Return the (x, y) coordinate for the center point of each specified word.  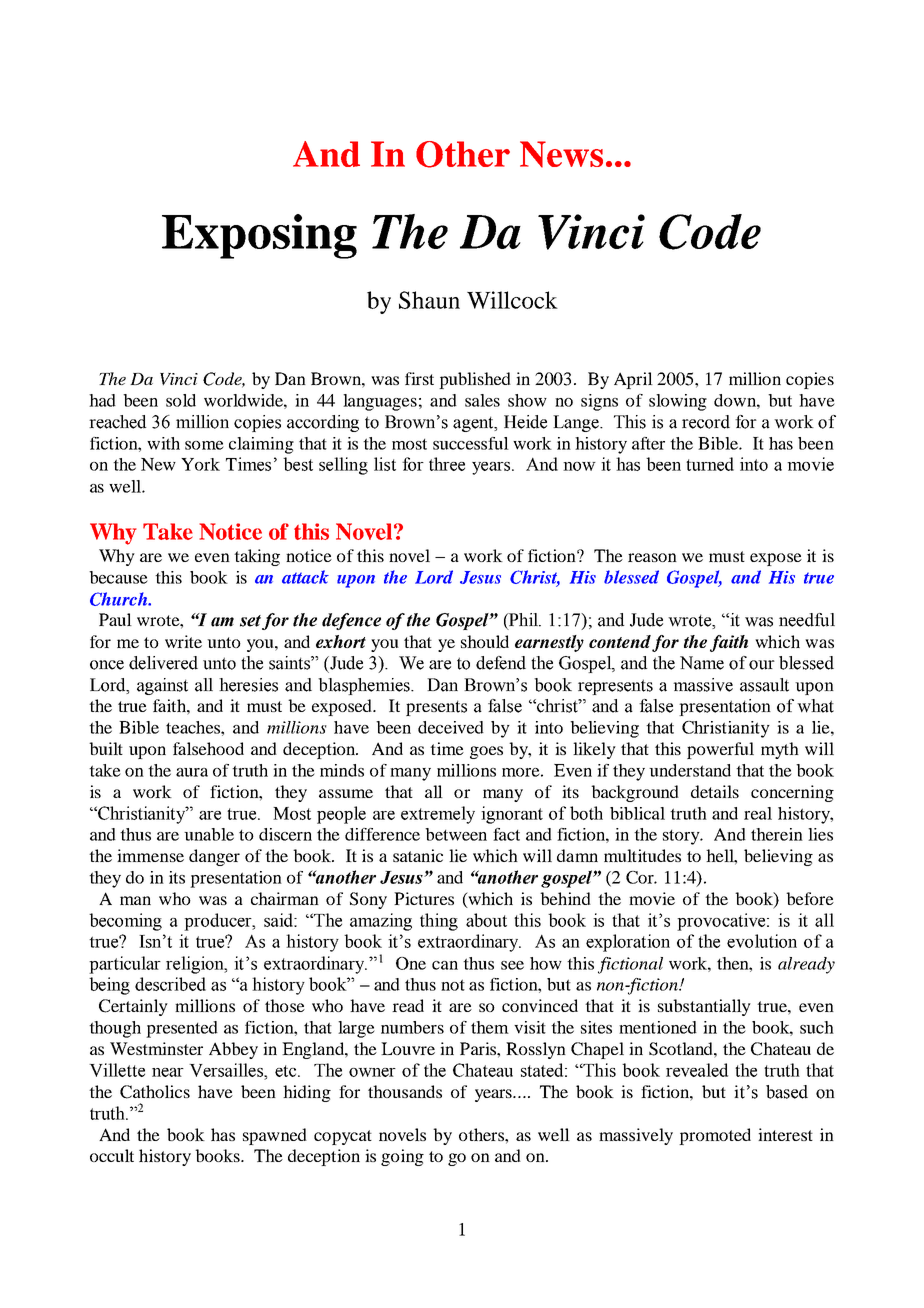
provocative (722, 922)
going (402, 1157)
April (633, 380)
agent (474, 424)
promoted (715, 1136)
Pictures (424, 898)
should (485, 641)
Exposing (259, 236)
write (183, 641)
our (762, 665)
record (706, 422)
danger (214, 857)
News (561, 154)
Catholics (155, 1092)
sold (181, 400)
